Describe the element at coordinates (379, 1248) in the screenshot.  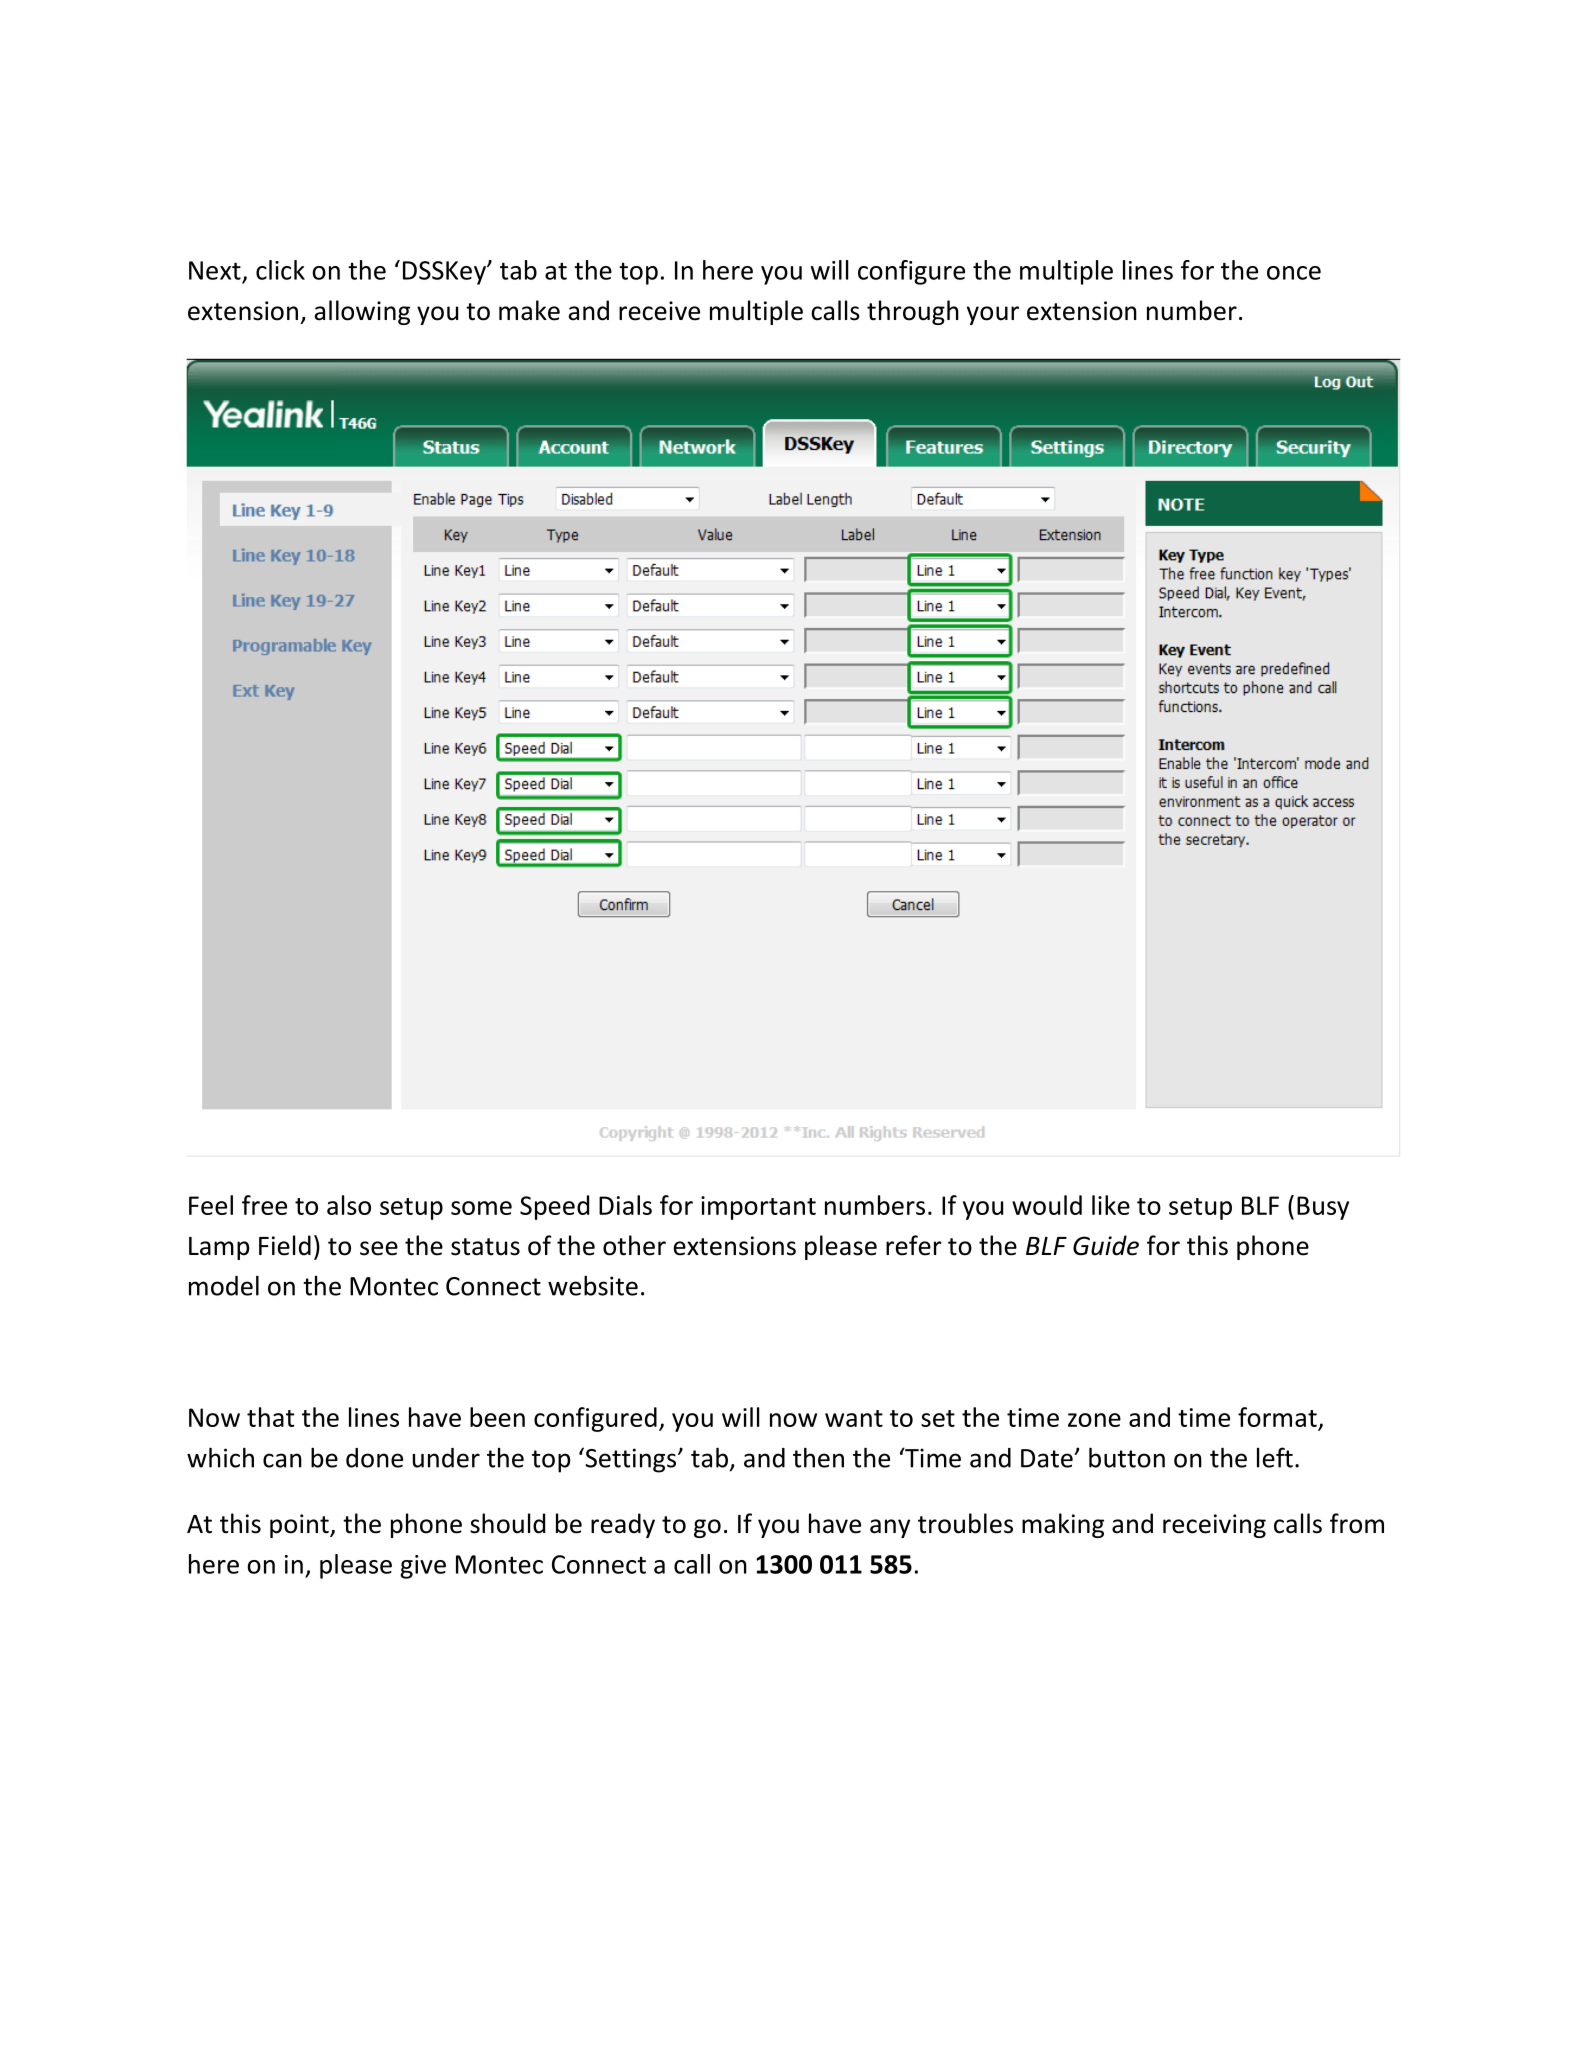
I see `see` at that location.
